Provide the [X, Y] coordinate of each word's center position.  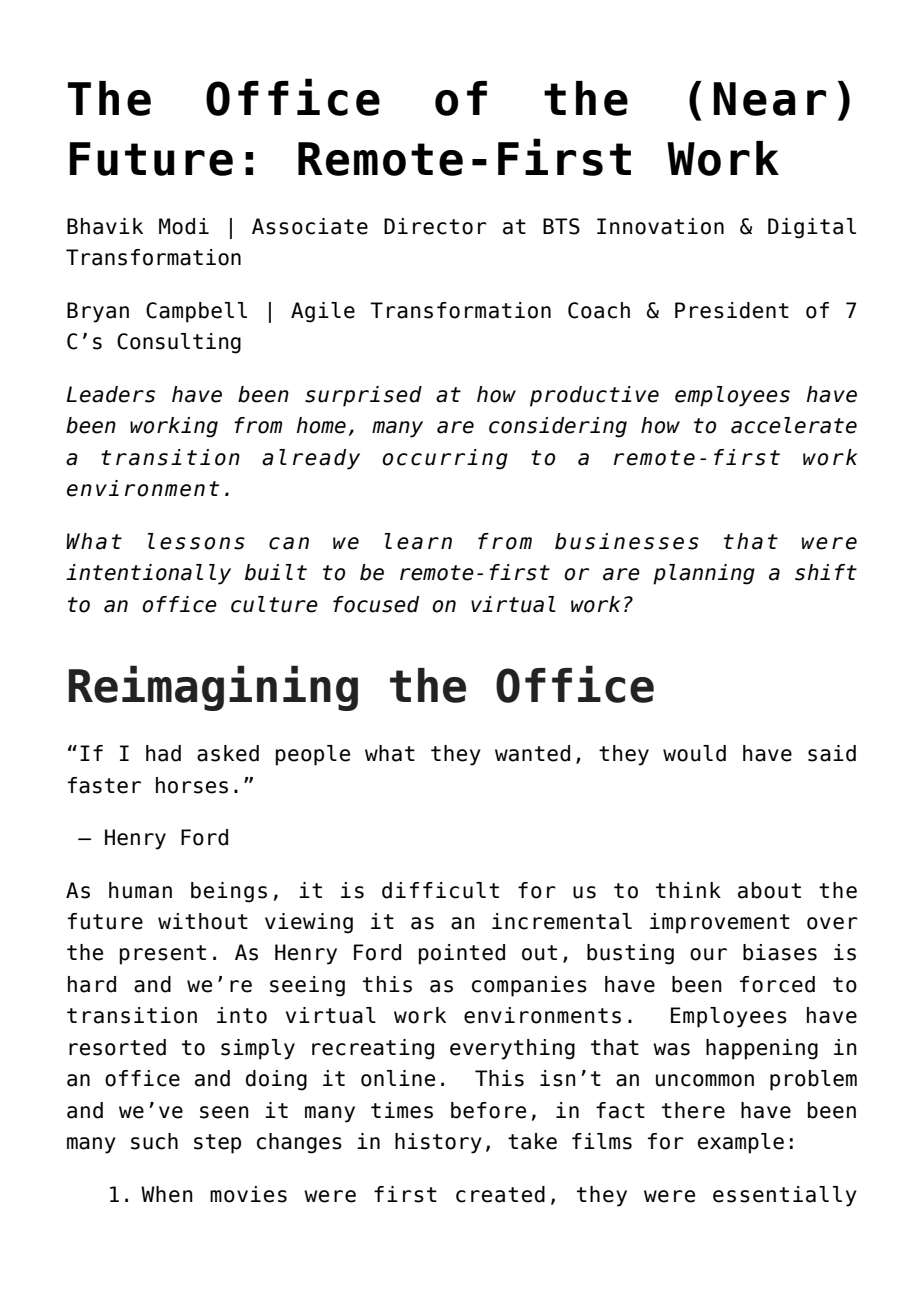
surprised [363, 396]
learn [418, 541]
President [732, 310]
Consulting [179, 343]
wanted [532, 753]
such [154, 1141]
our [708, 954]
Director [435, 226]
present [163, 955]
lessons [196, 541]
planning [704, 574]
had [163, 753]
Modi [184, 226]
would [694, 753]
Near [769, 99]
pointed [462, 954]
